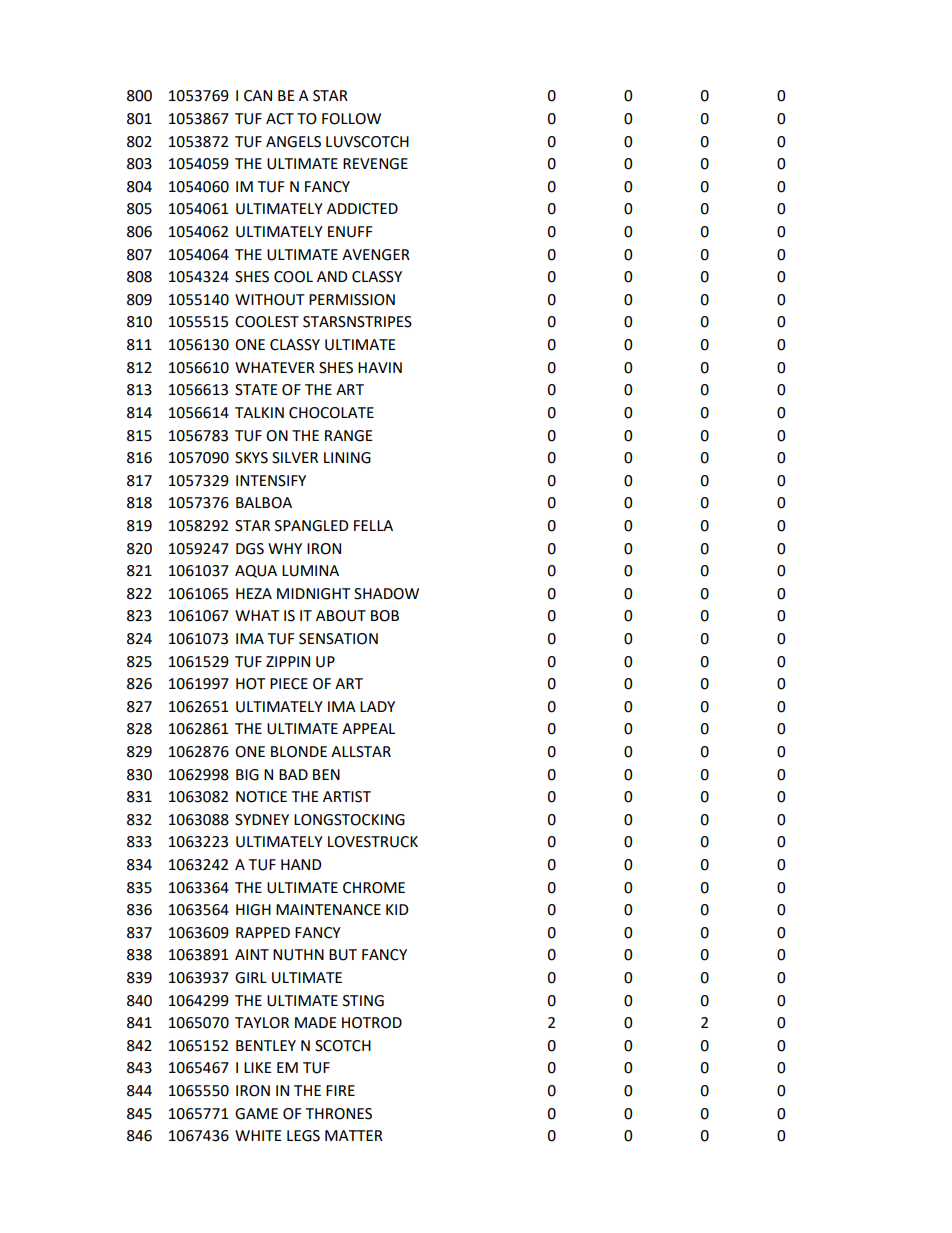 This page has height=1233, width=952. Describe the element at coordinates (339, 1114) in the page. I see `THRONES` at that location.
